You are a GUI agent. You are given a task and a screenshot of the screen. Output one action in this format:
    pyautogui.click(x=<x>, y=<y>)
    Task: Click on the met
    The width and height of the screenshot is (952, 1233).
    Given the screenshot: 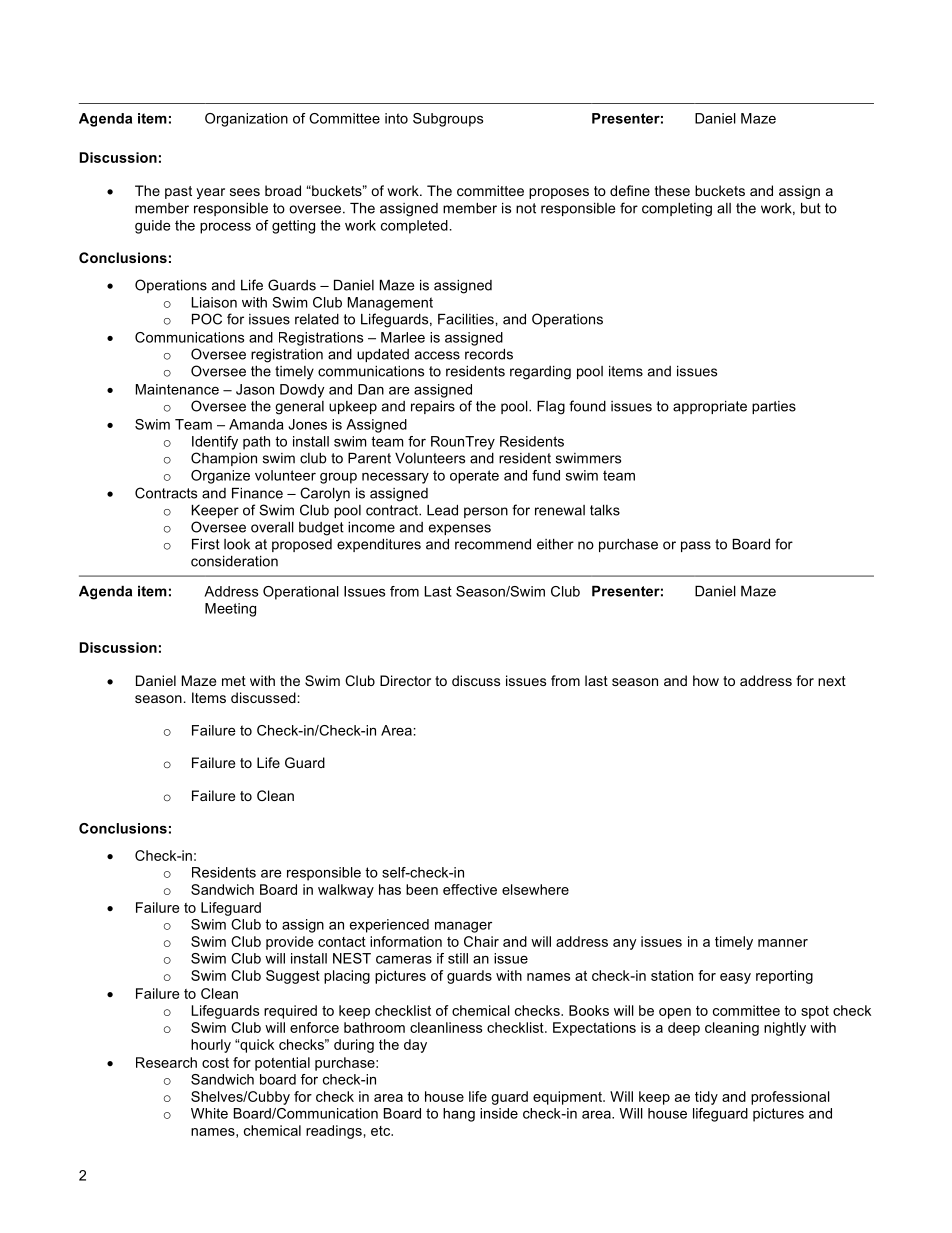 What is the action you would take?
    pyautogui.click(x=234, y=681)
